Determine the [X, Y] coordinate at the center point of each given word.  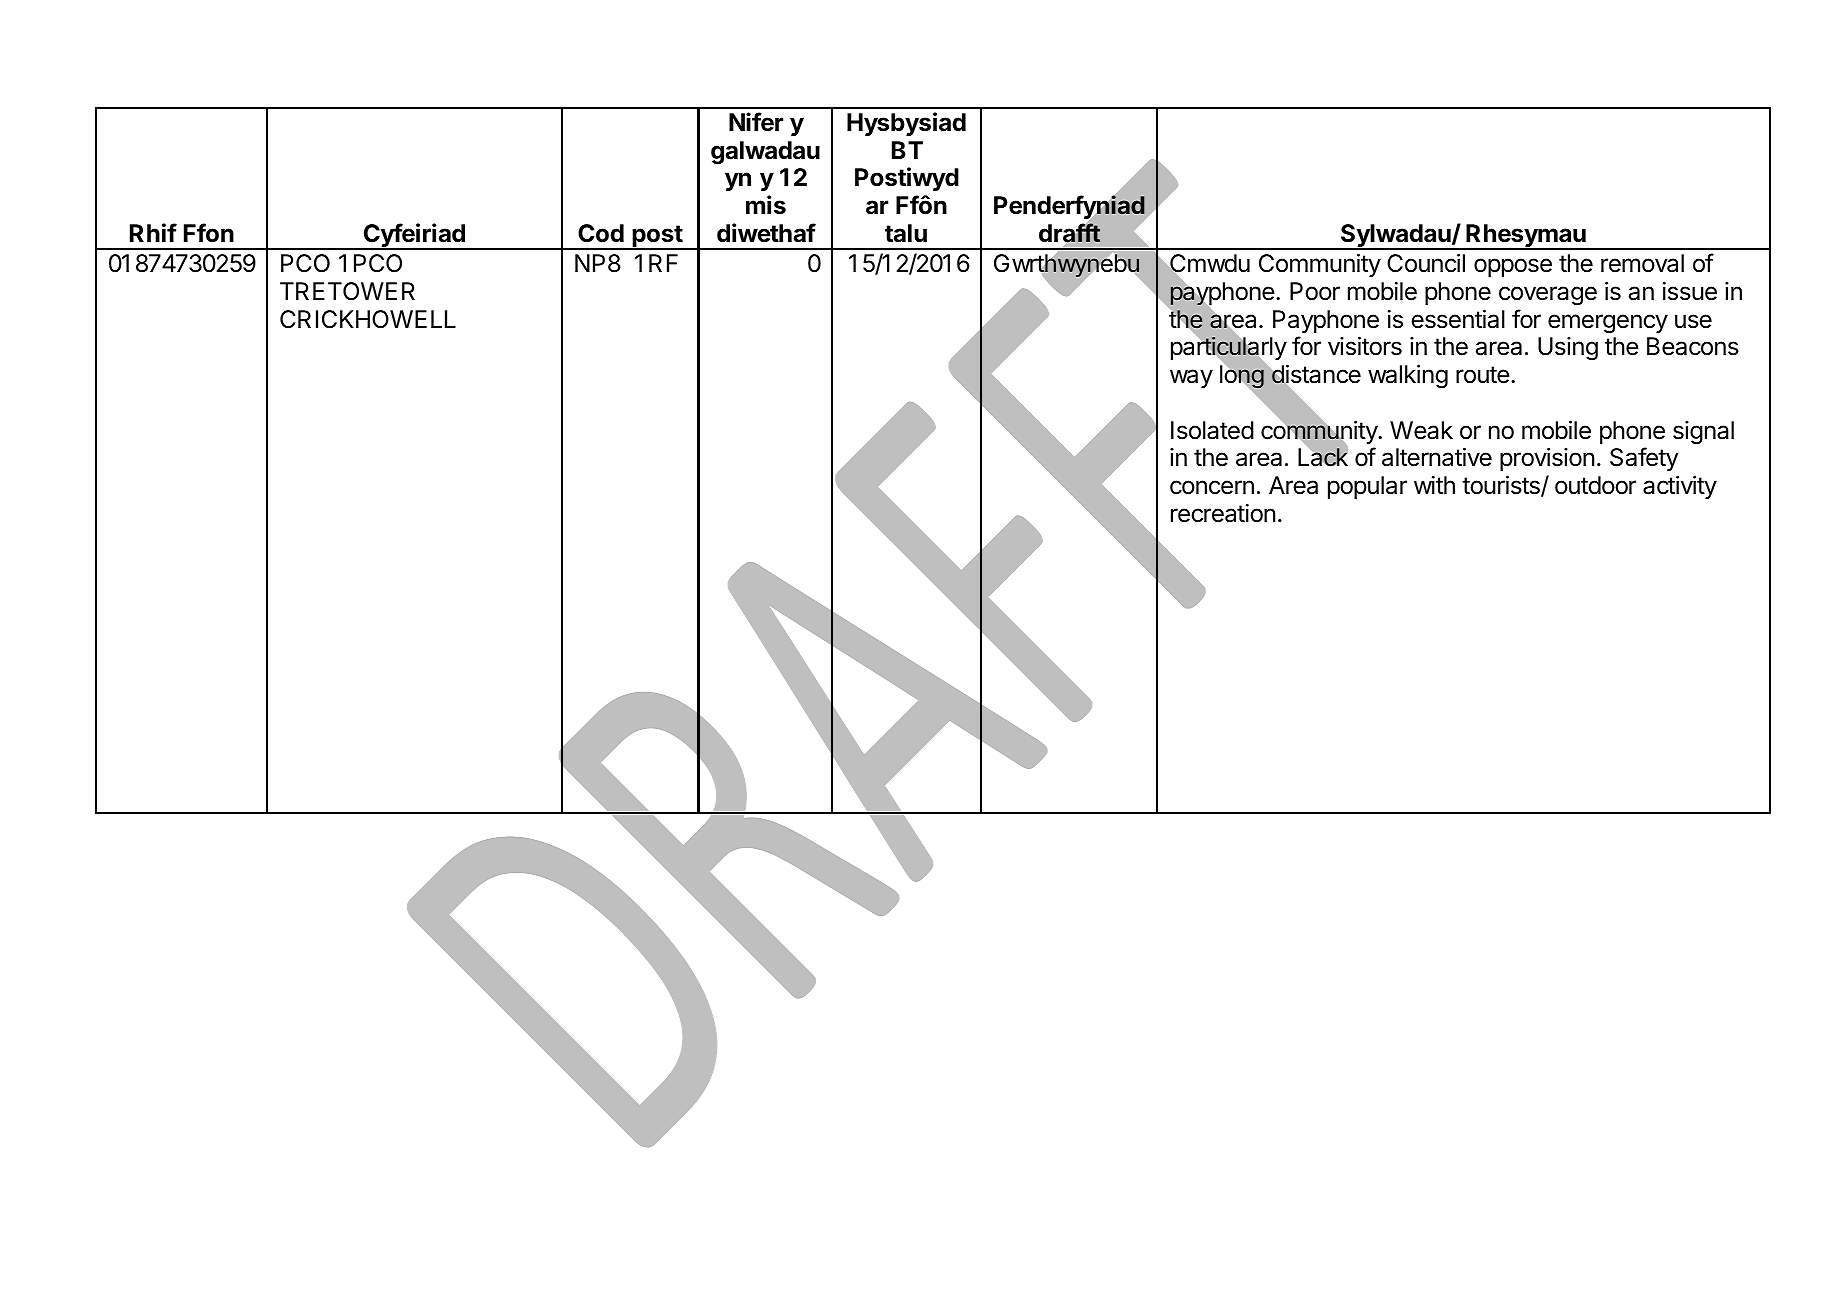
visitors [1365, 346]
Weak [1421, 430]
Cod [601, 233]
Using [1568, 348]
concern [1212, 487]
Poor [1315, 291]
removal [1642, 263]
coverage [1548, 296]
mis [766, 205]
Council [1426, 263]
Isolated [1212, 430]
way [1191, 378]
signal [1703, 433]
